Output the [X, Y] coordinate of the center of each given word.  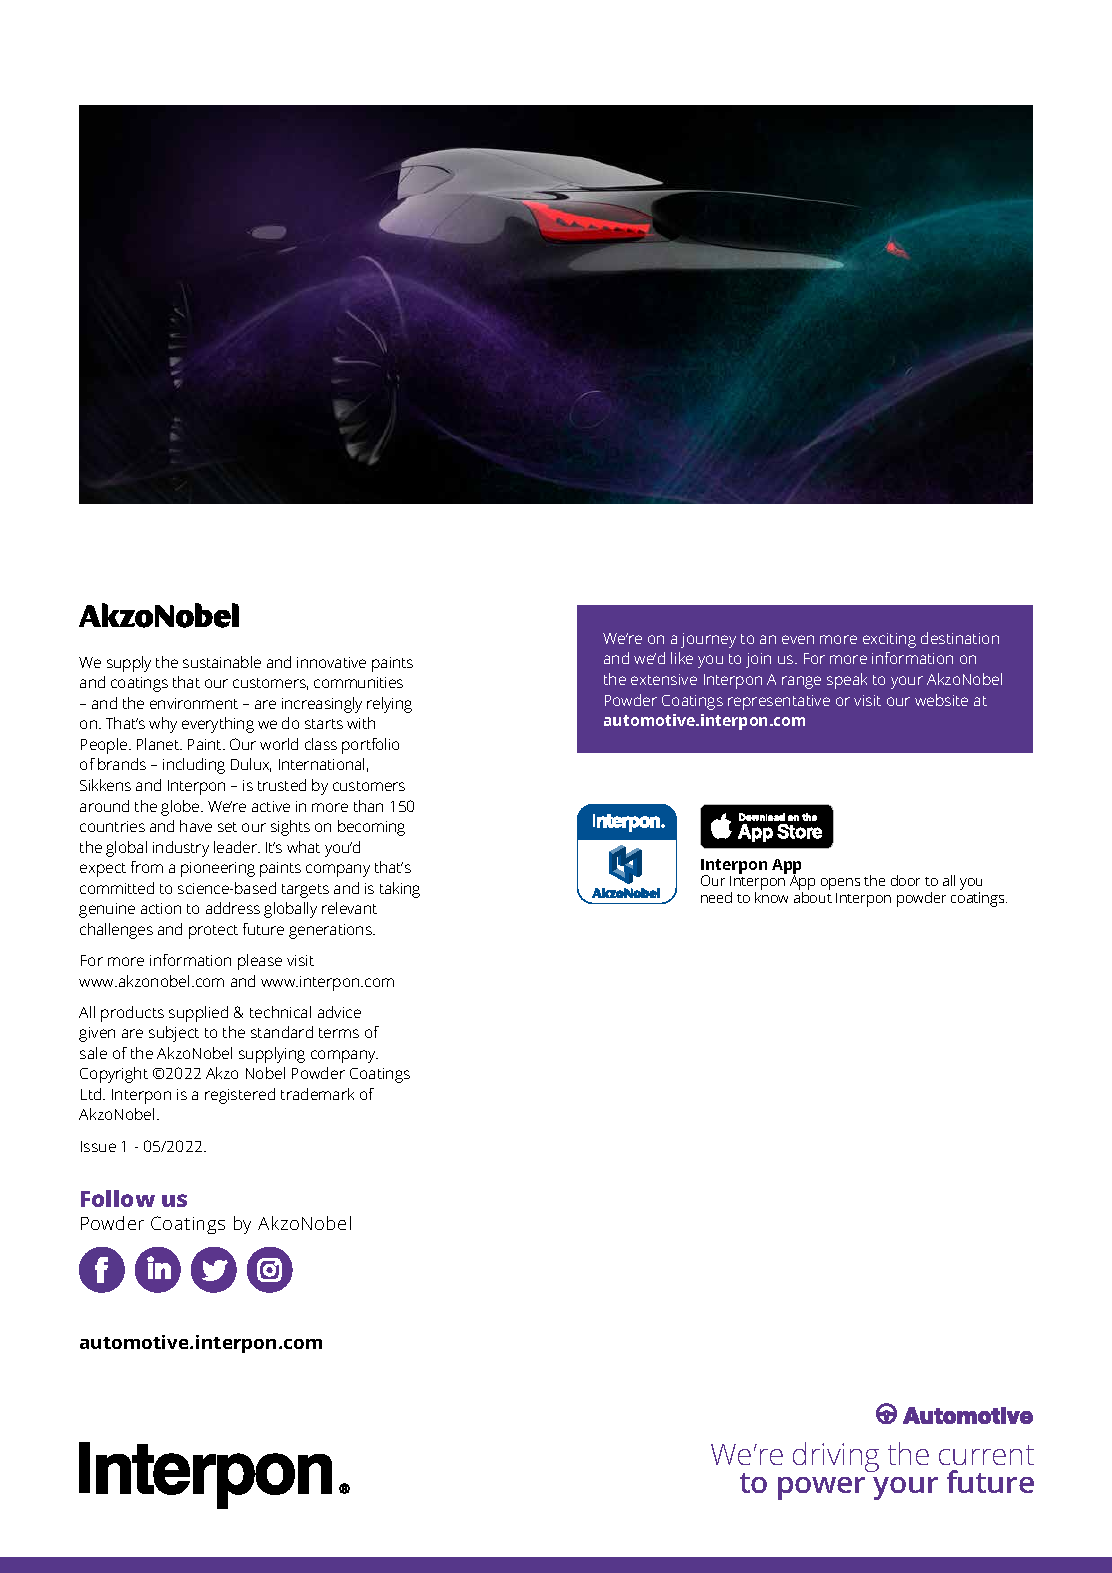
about [813, 897]
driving [836, 1457]
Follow [118, 1198]
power [821, 1488]
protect [213, 932]
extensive [664, 679]
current [986, 1455]
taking [400, 890]
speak [847, 681]
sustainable [222, 662]
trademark [317, 1094]
